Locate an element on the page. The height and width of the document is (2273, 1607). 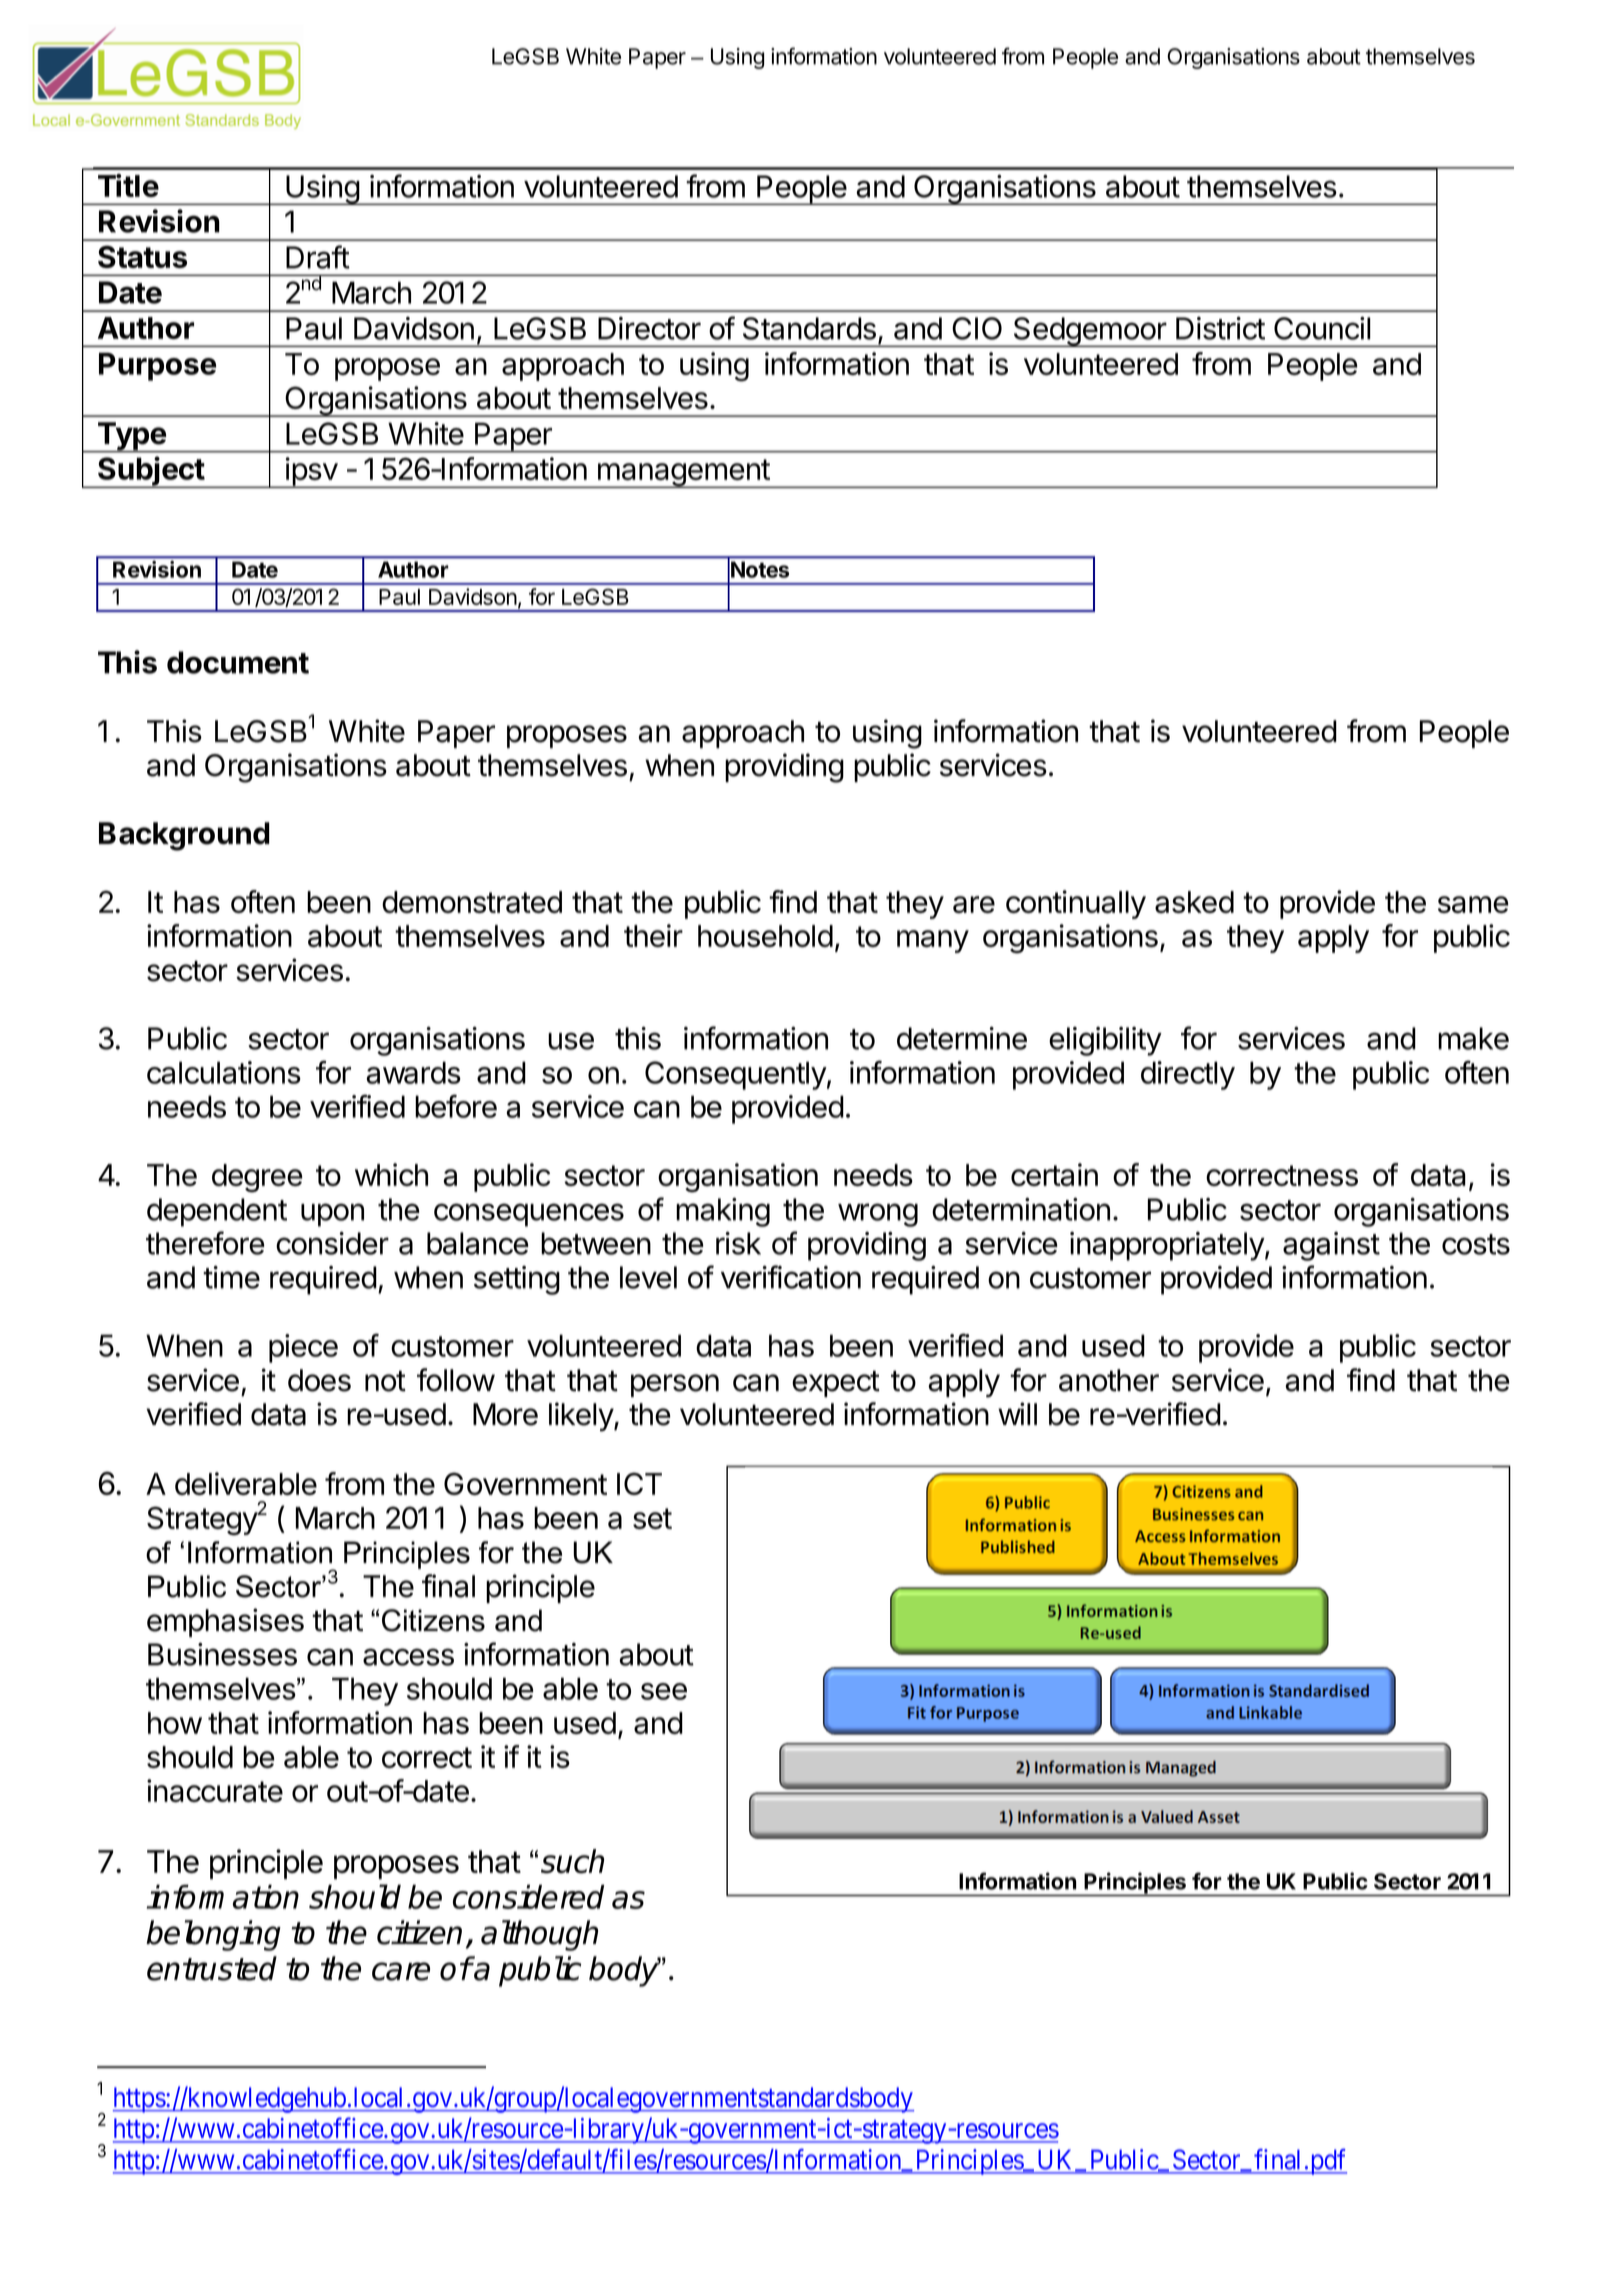
calculations is located at coordinates (224, 1072).
